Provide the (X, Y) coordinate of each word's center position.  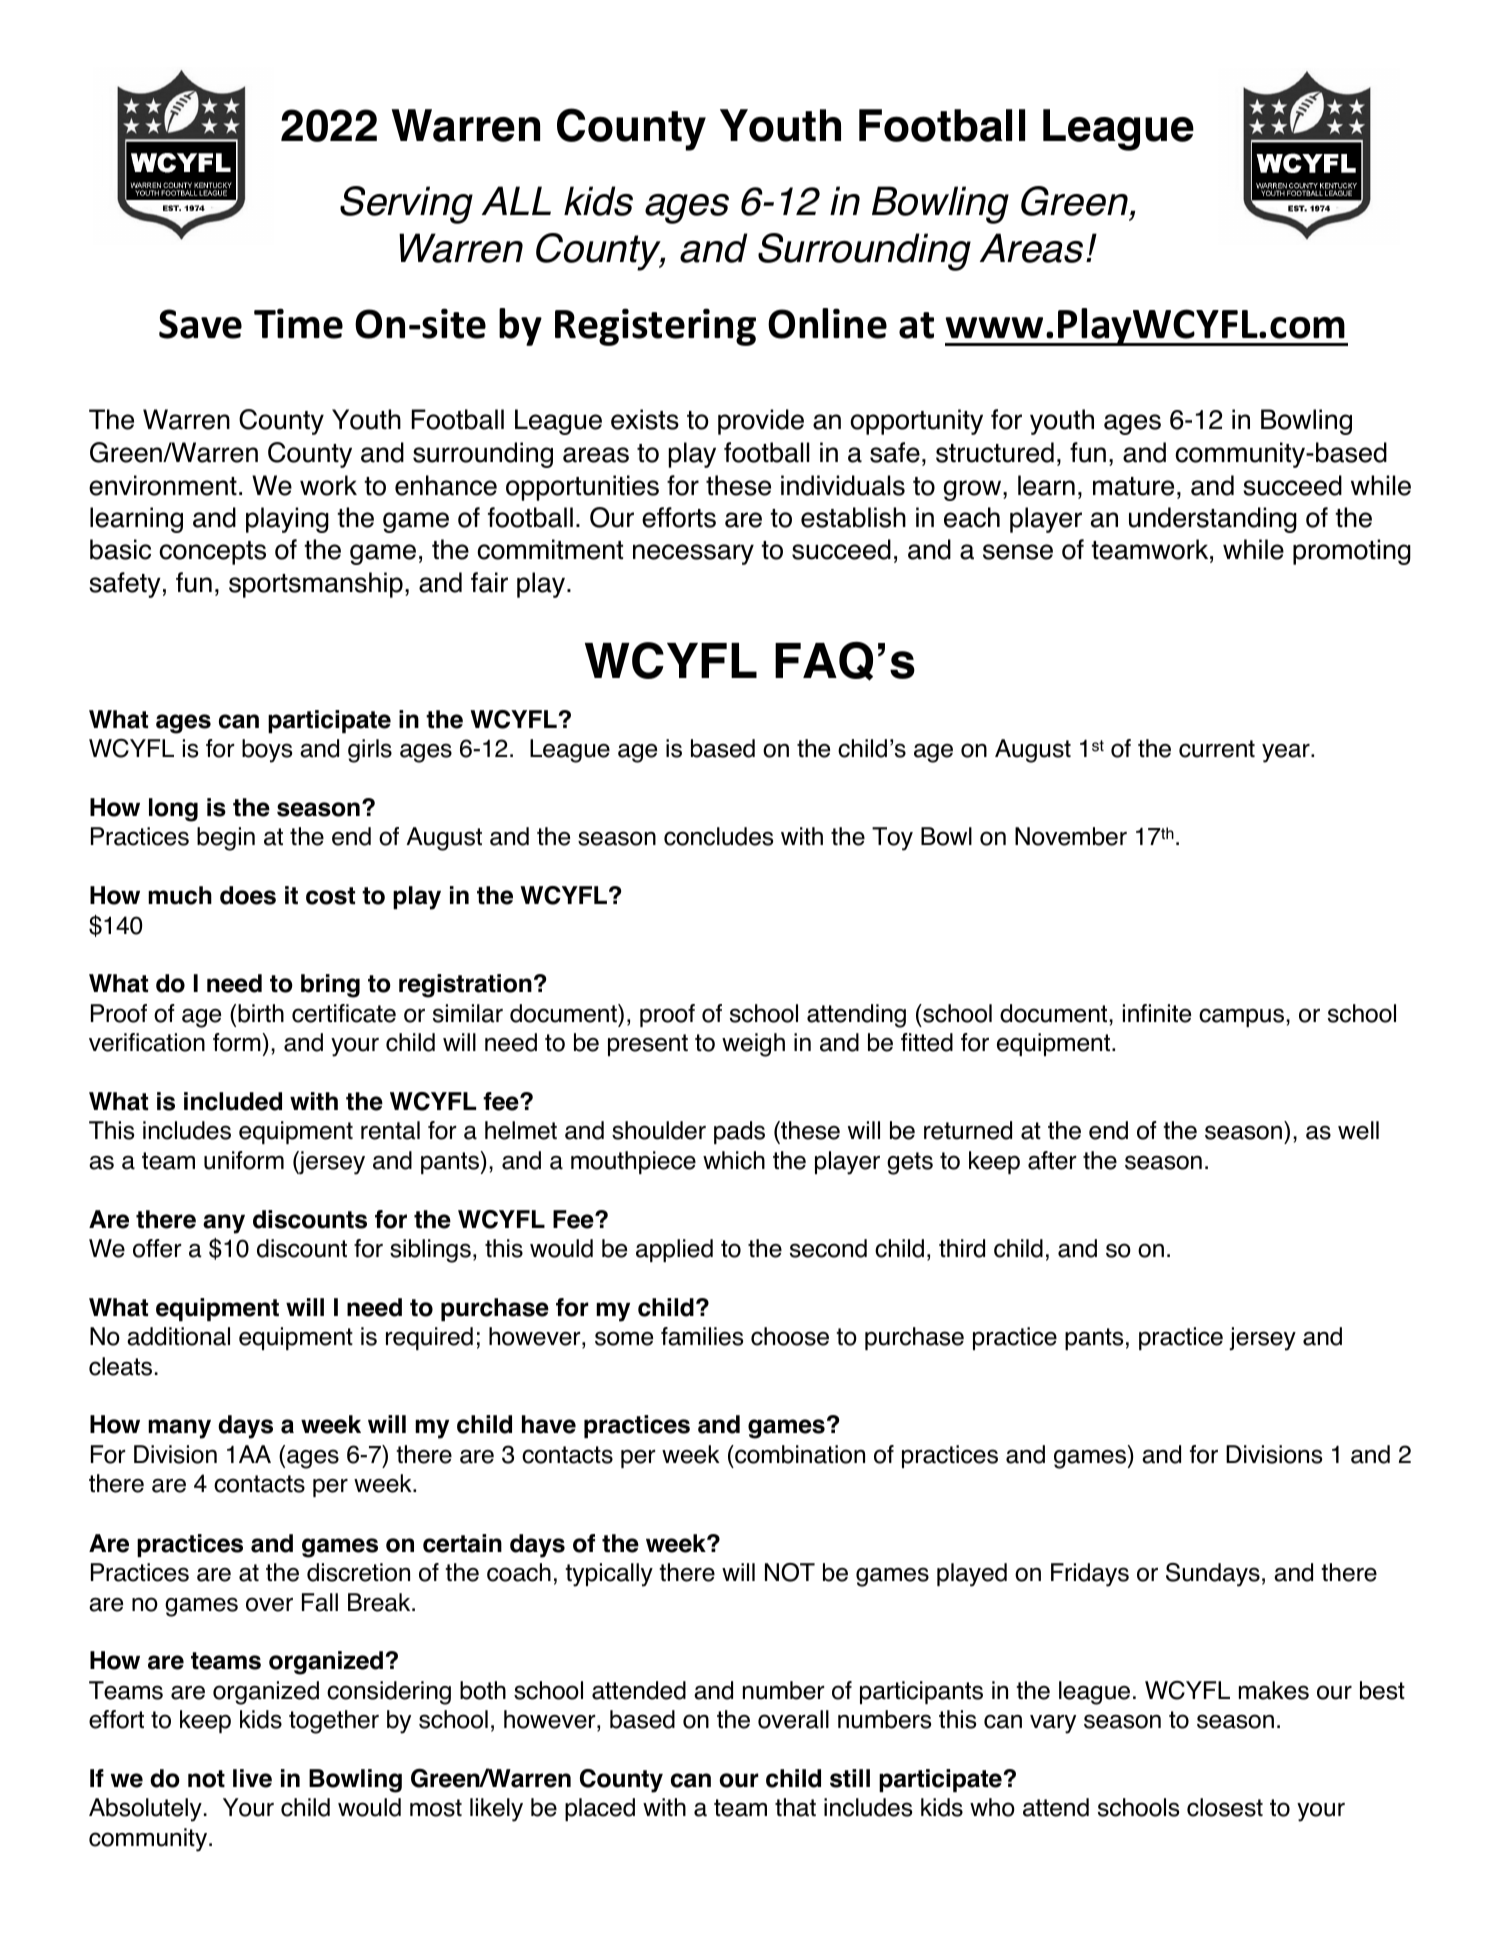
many (179, 1429)
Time (298, 323)
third (962, 1248)
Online (827, 323)
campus (1241, 1017)
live (252, 1778)
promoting (1352, 552)
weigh (753, 1045)
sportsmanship (316, 585)
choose (790, 1336)
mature (1133, 486)
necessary (693, 554)
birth (261, 1013)
